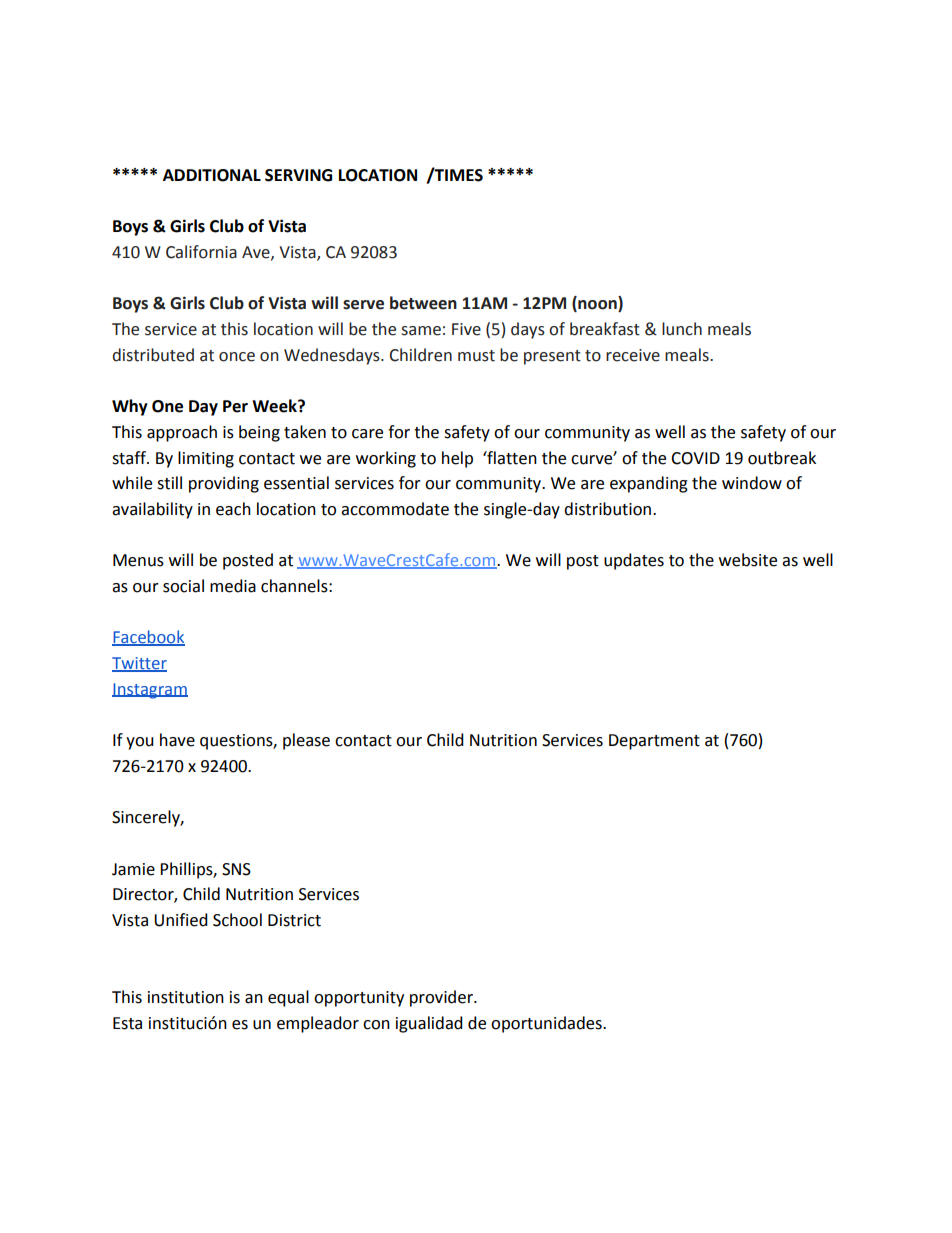  I want to click on institution, so click(186, 997).
